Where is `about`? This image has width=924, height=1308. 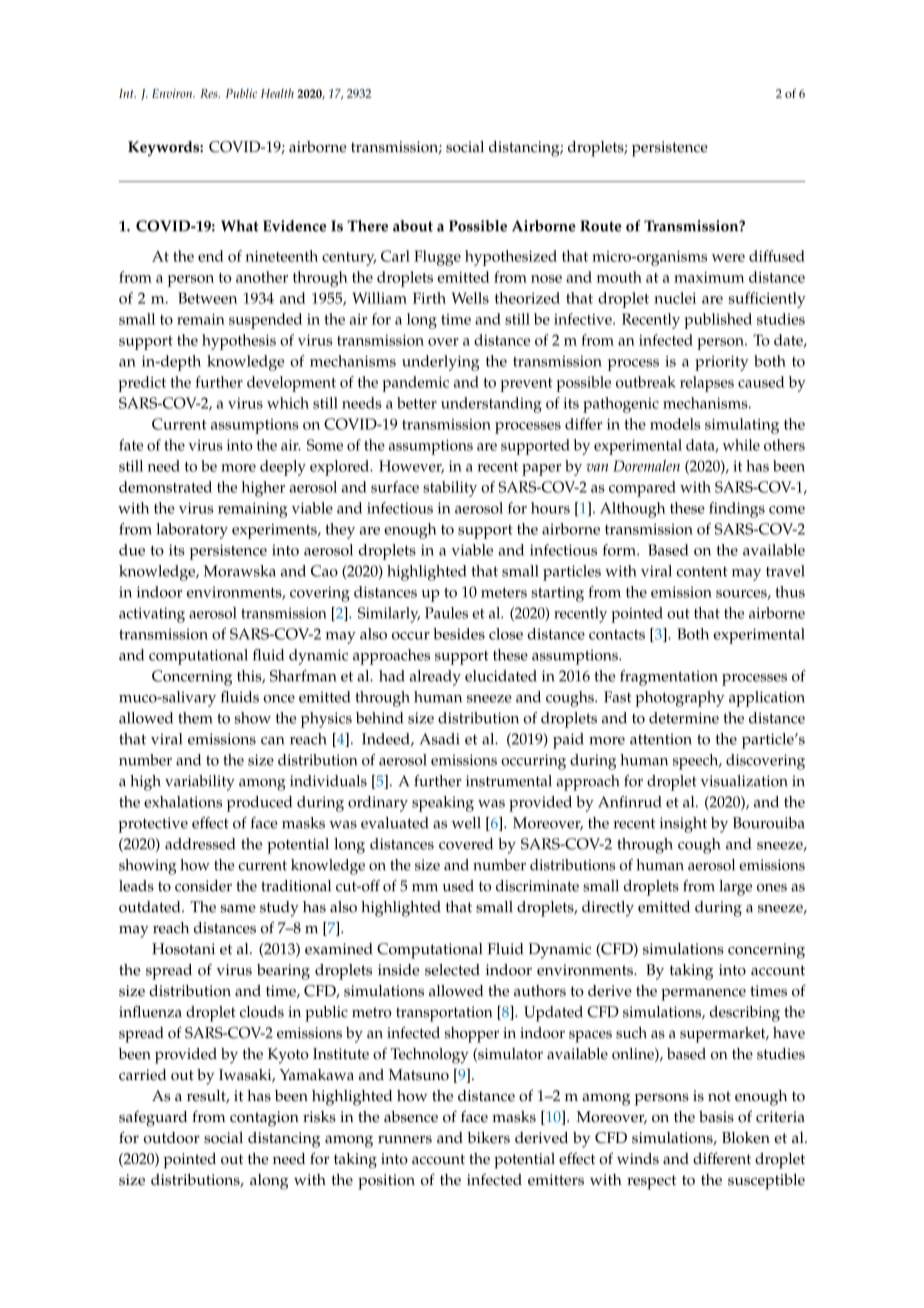 about is located at coordinates (413, 226).
